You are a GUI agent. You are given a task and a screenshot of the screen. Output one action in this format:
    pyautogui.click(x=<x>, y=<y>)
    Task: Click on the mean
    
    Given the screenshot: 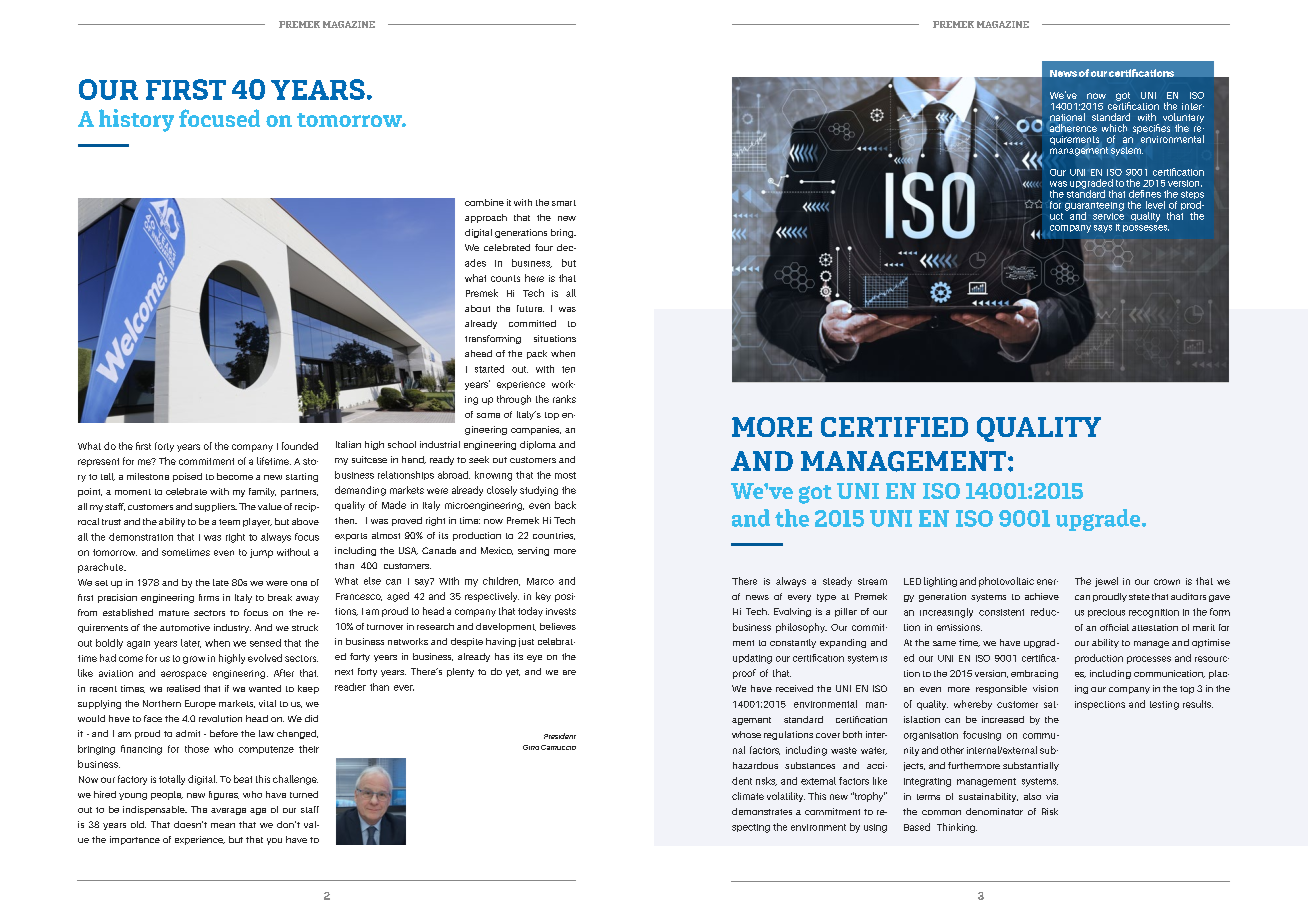 What is the action you would take?
    pyautogui.click(x=223, y=825)
